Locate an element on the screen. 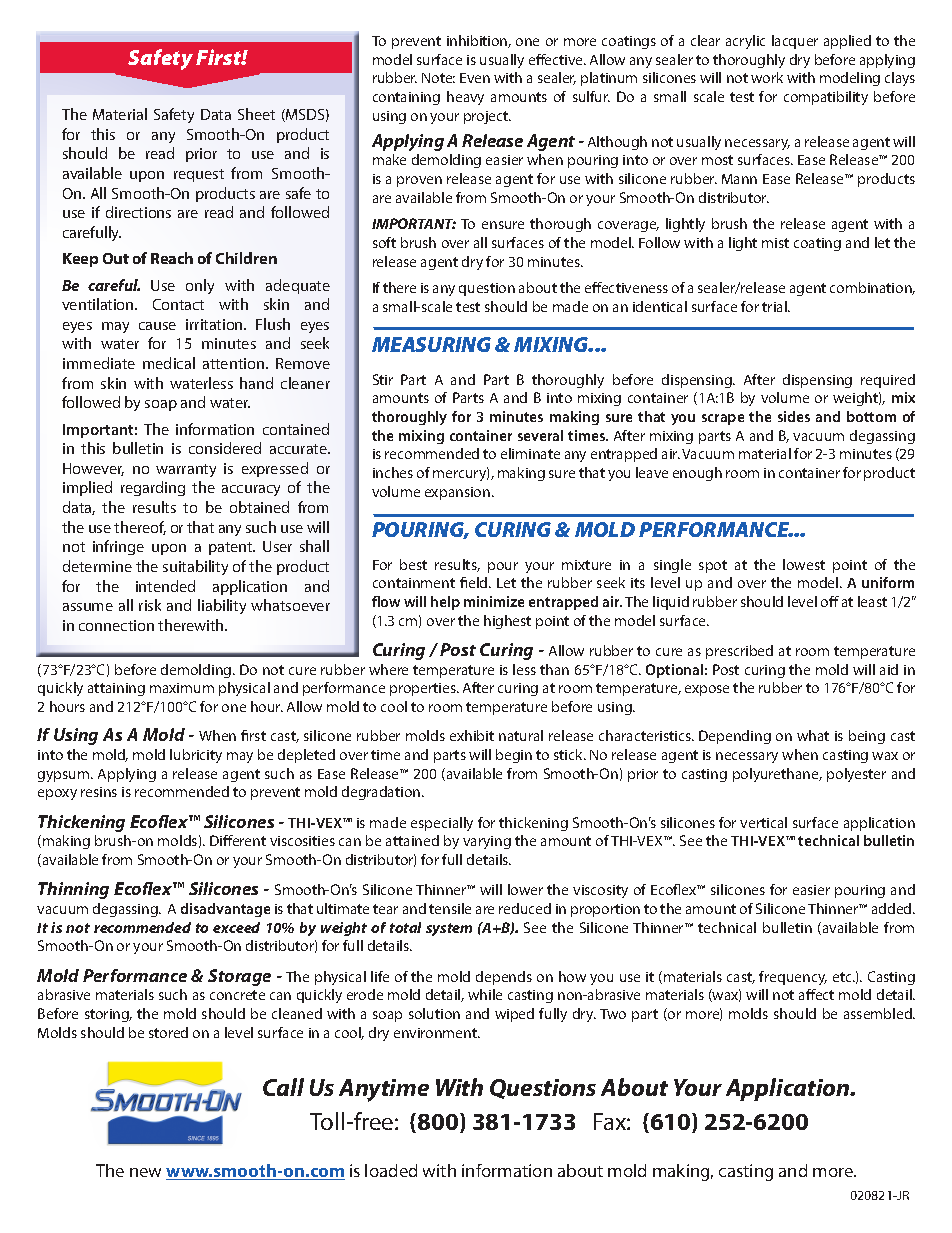 The height and width of the screenshot is (1233, 952). heavy is located at coordinates (465, 98).
